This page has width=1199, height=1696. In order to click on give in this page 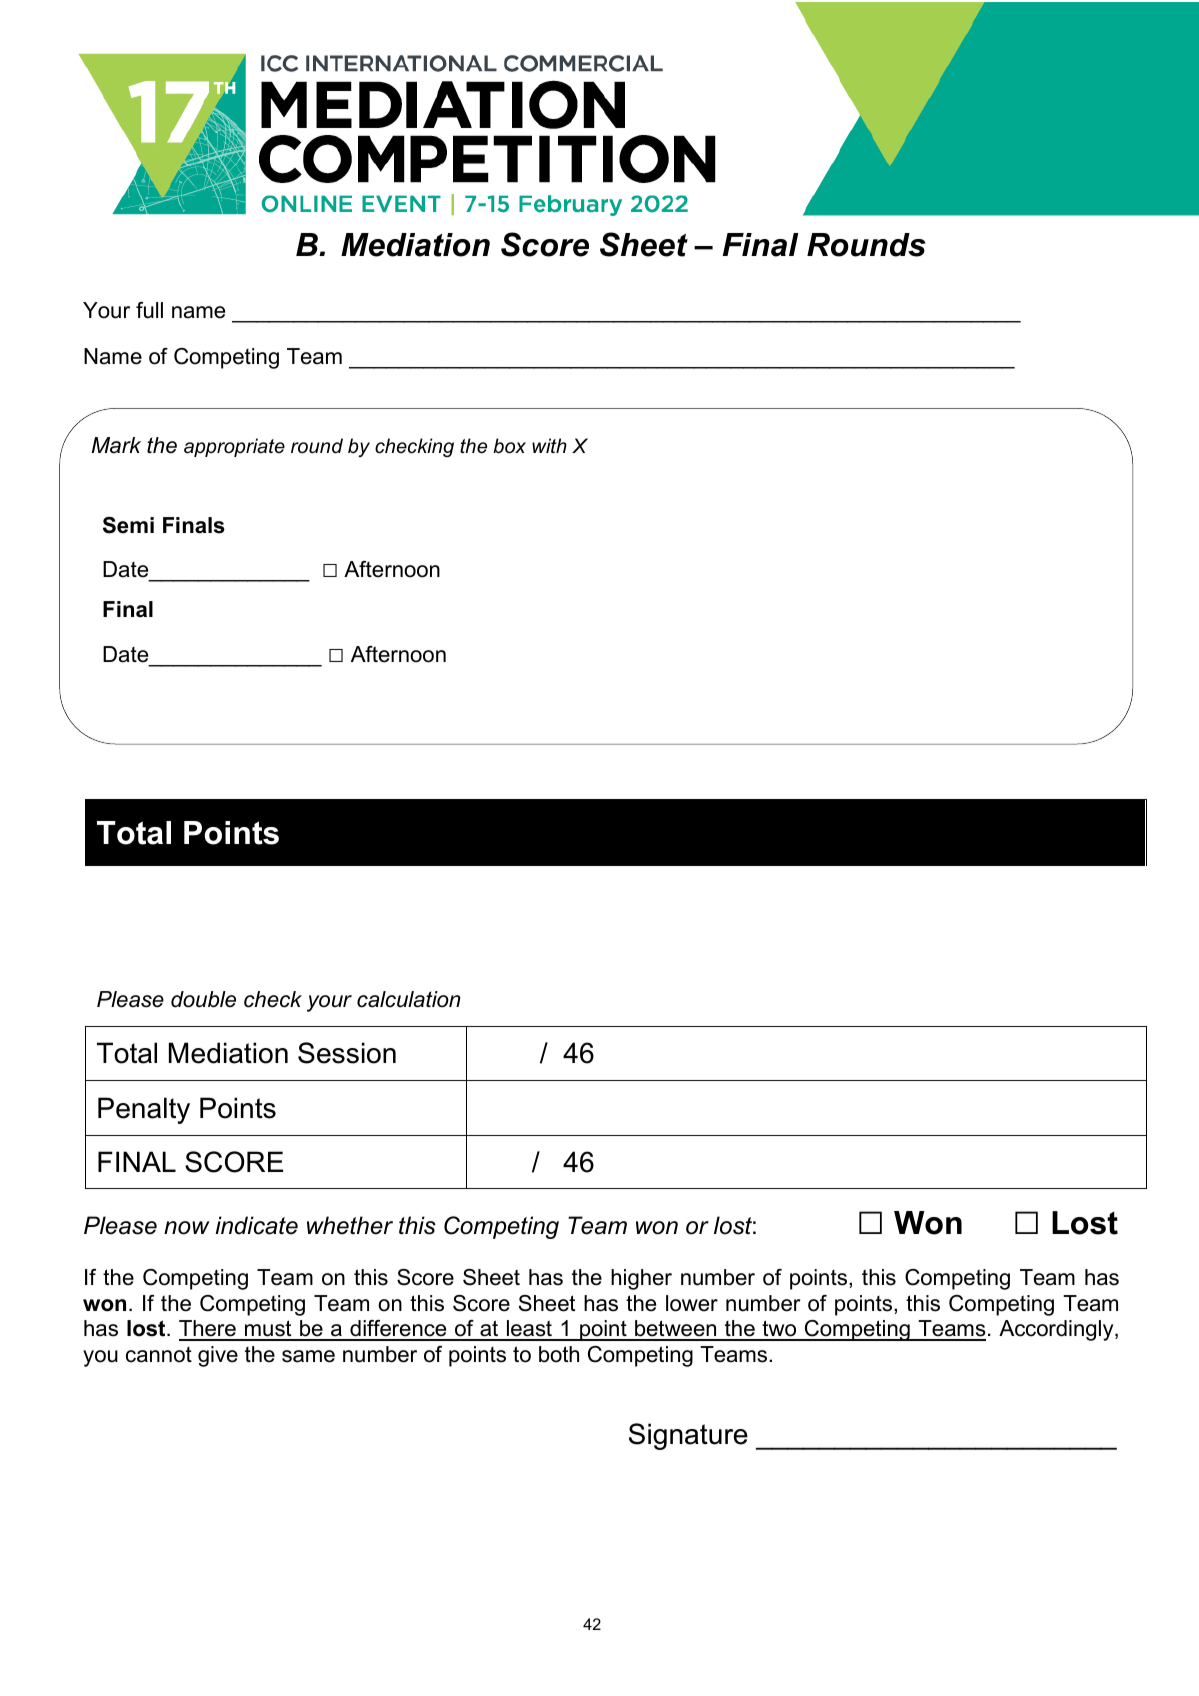, I will do `click(218, 1356)`.
